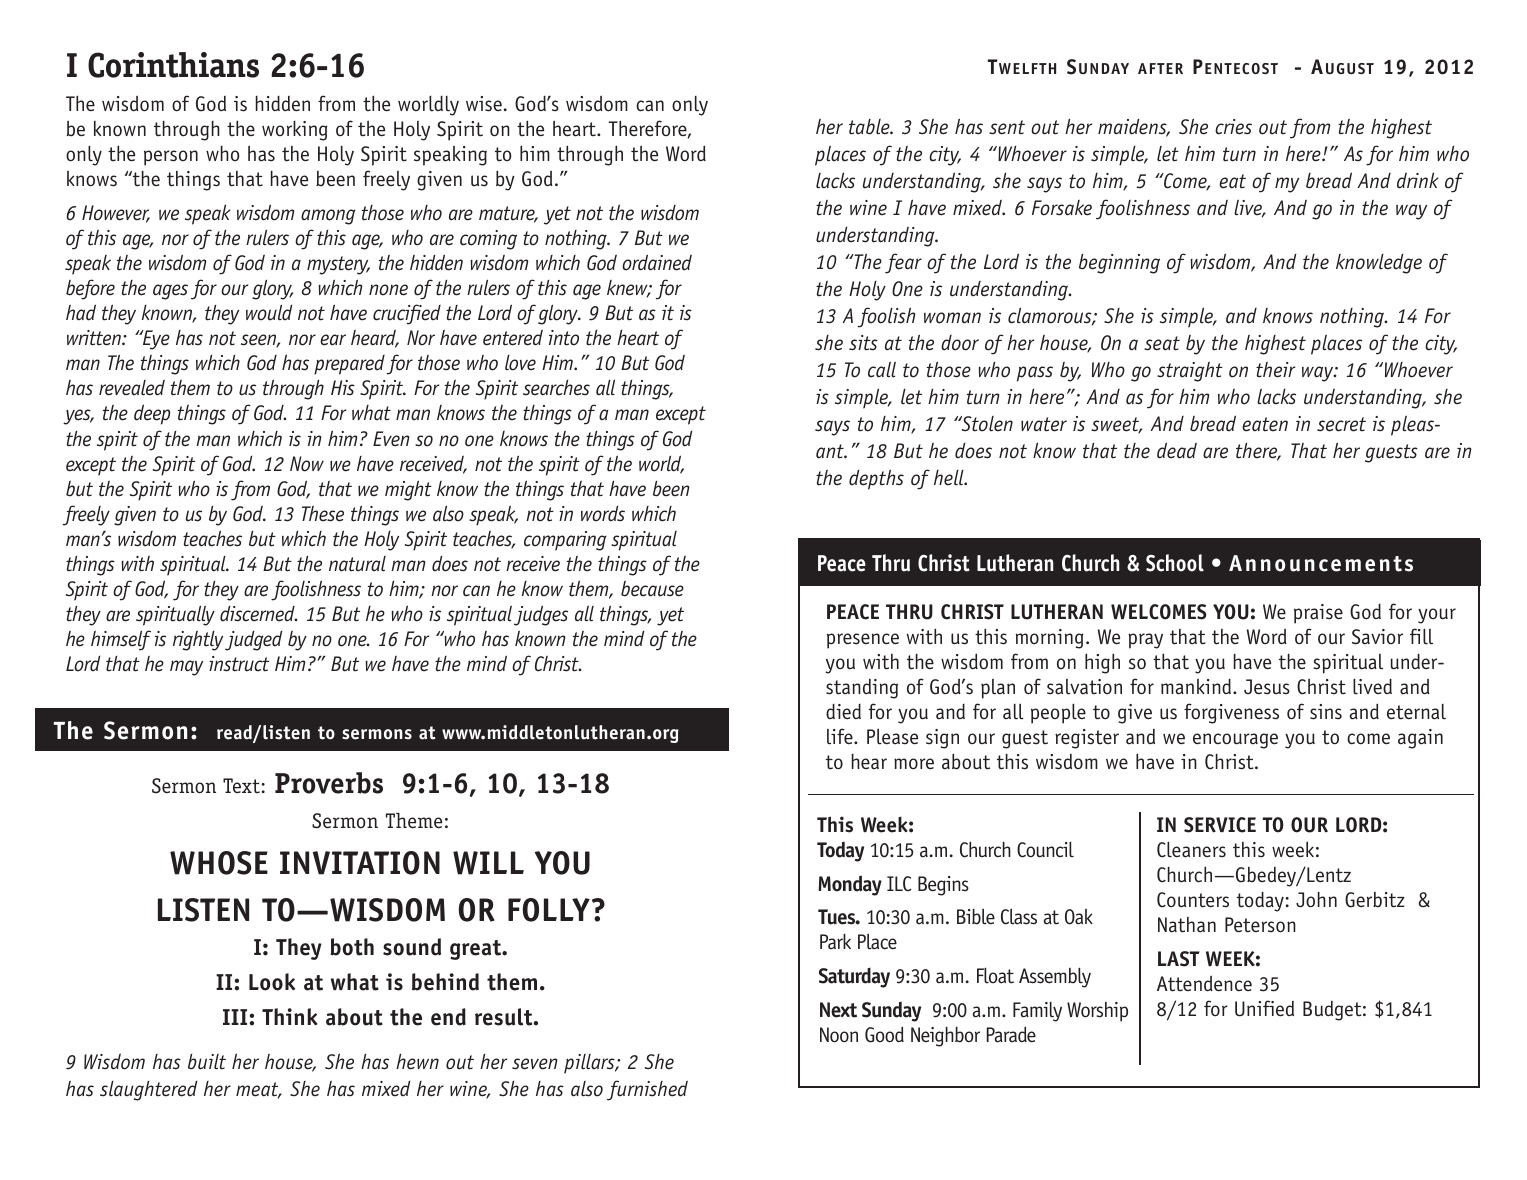  What do you see at coordinates (882, 369) in the screenshot?
I see `call` at bounding box center [882, 369].
